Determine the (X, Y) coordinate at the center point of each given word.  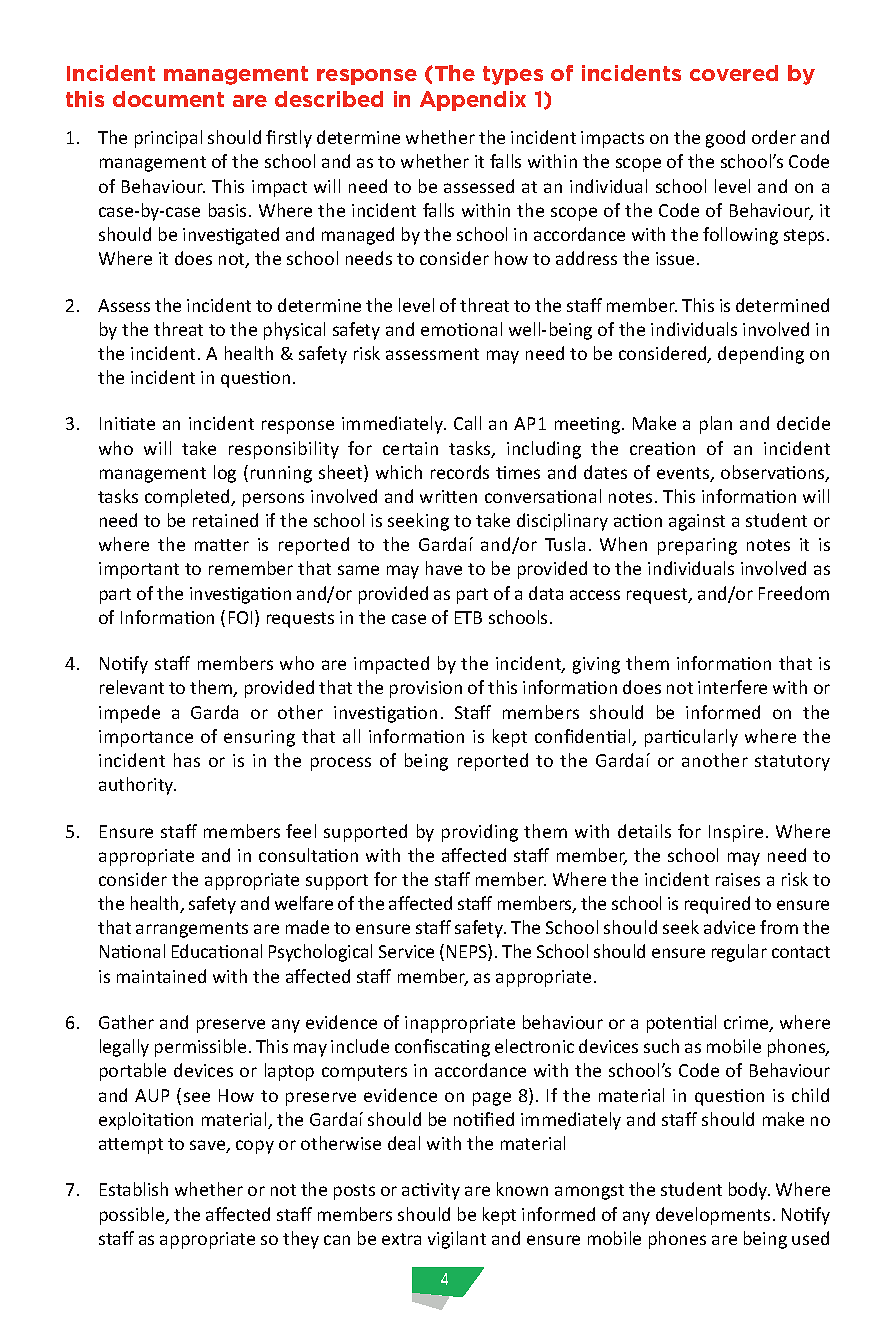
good (725, 139)
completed (188, 498)
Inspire (736, 833)
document (168, 99)
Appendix (473, 101)
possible (133, 1216)
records (460, 472)
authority (137, 786)
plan (716, 425)
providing (480, 833)
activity (431, 1191)
